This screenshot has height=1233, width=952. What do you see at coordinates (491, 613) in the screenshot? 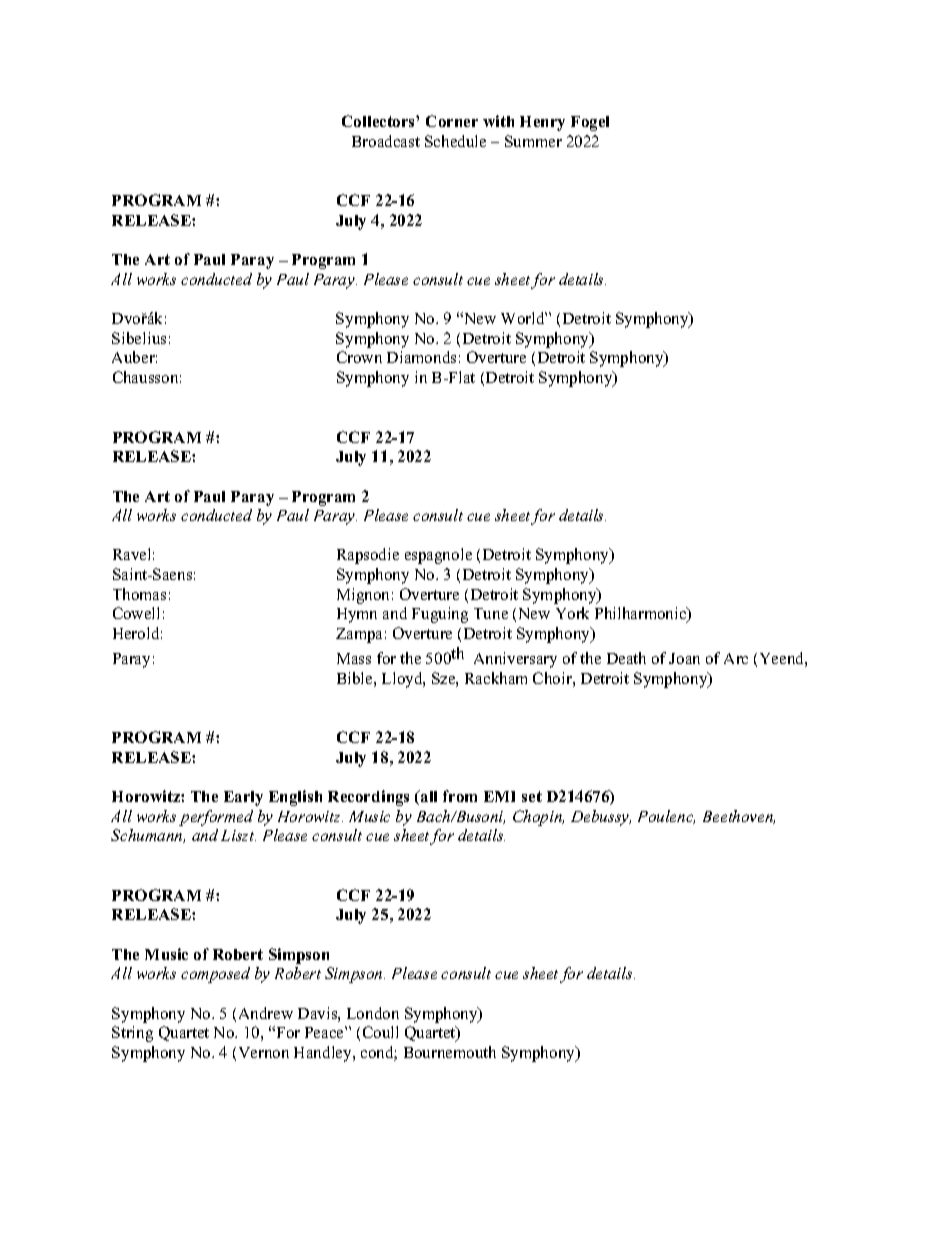
I see `Tune` at bounding box center [491, 613].
